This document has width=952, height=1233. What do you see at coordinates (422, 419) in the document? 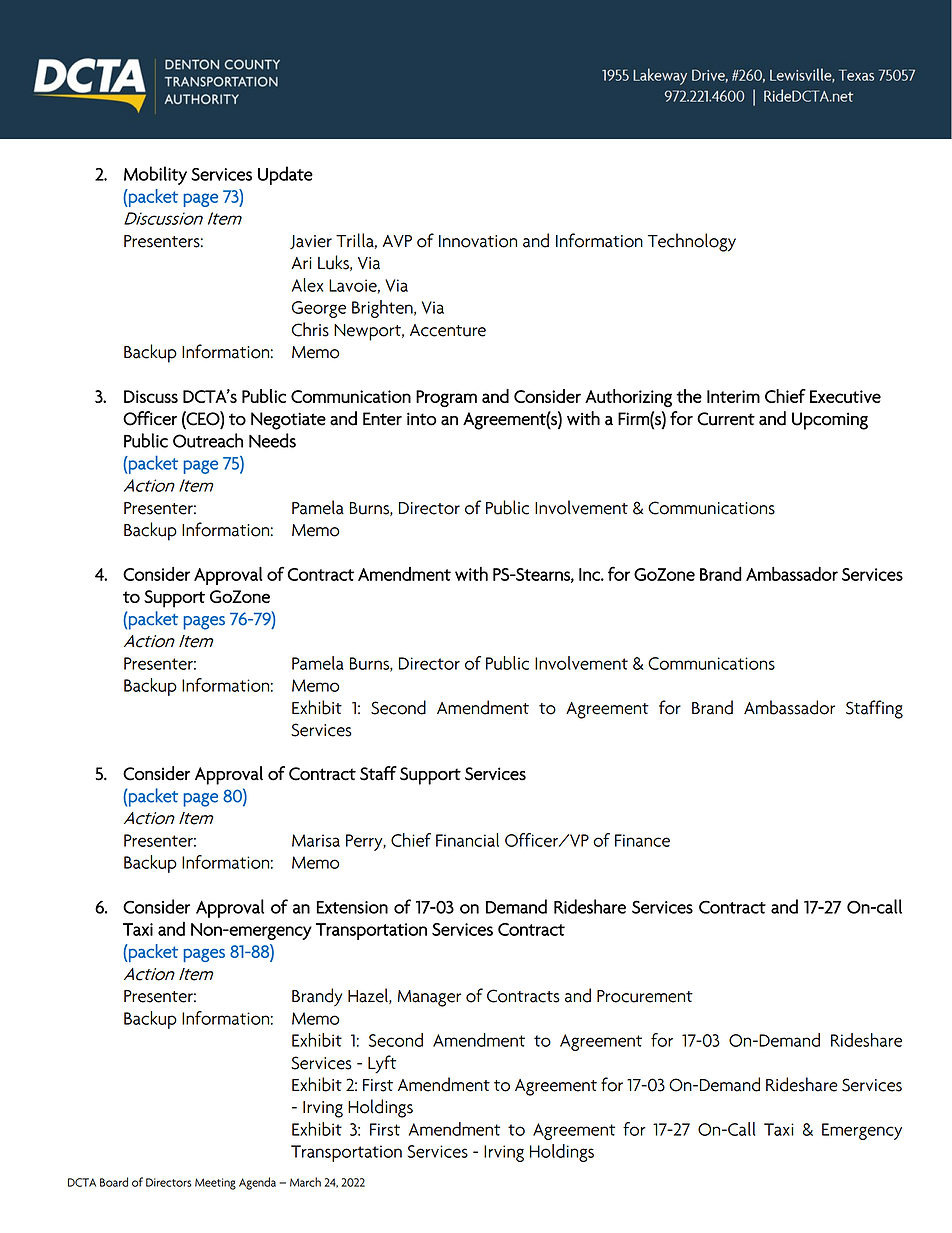
I see `into` at bounding box center [422, 419].
